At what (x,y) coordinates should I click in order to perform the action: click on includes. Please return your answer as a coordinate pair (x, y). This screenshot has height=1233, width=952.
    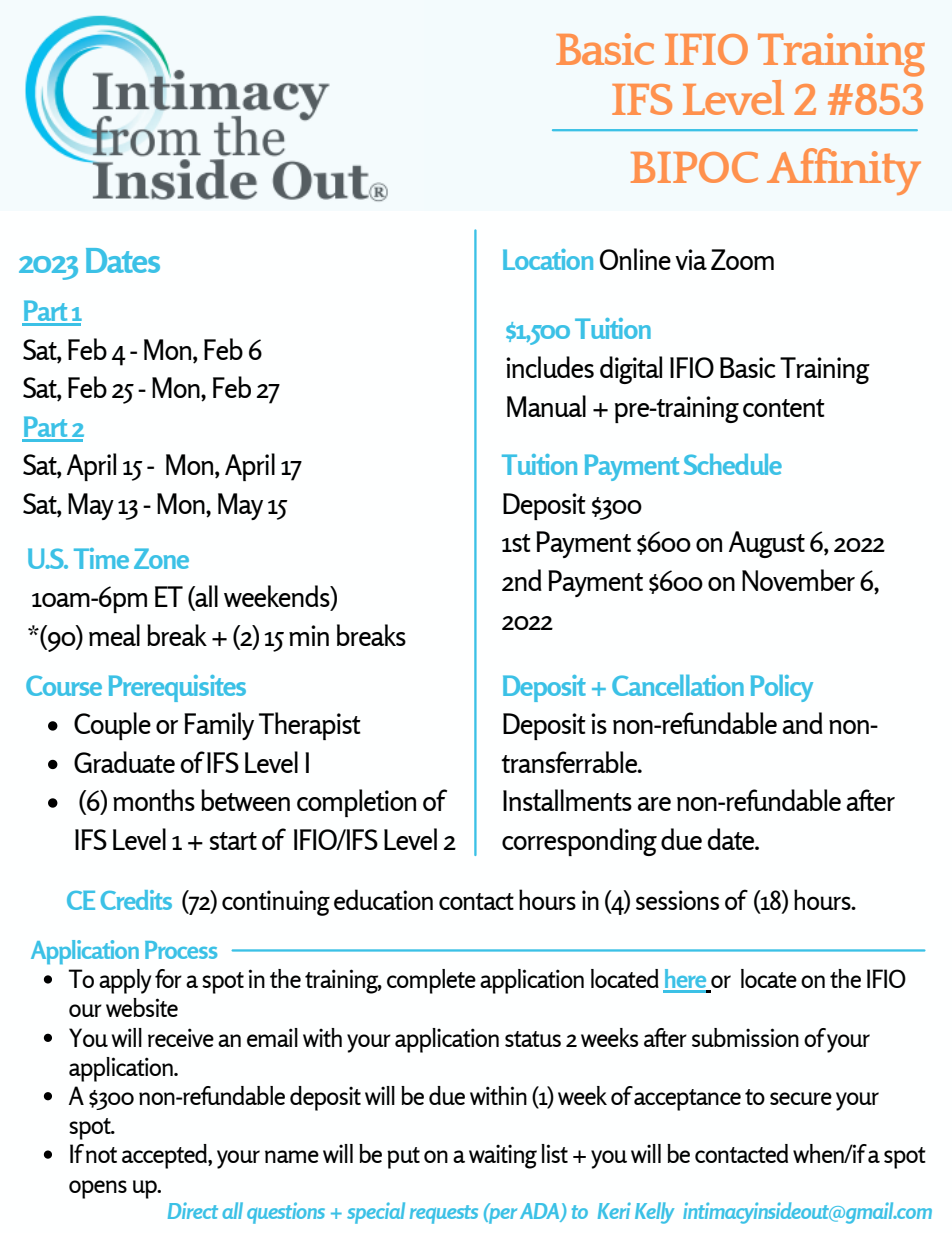
    Looking at the image, I should click on (550, 367).
